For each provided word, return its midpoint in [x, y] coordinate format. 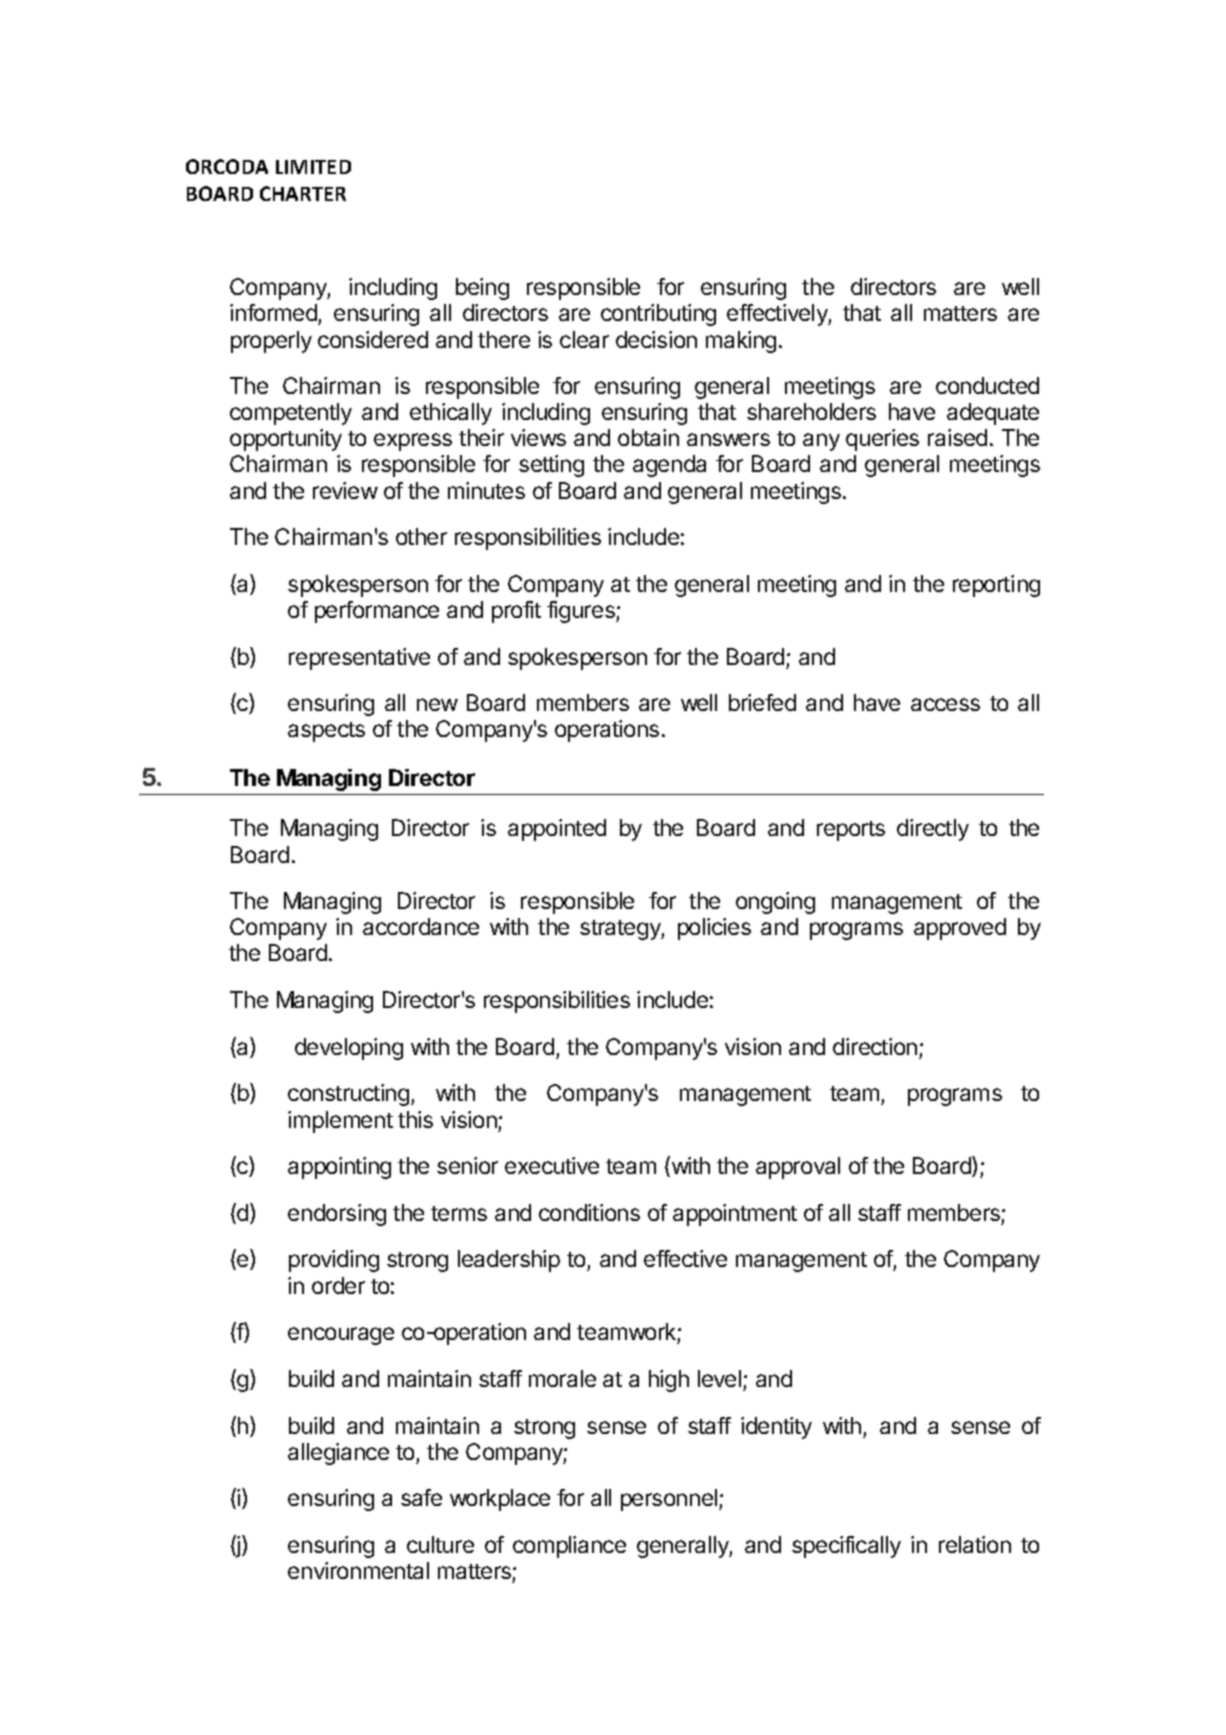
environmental [358, 1570]
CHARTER [303, 193]
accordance [421, 926]
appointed [557, 830]
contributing [658, 315]
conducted [987, 385]
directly [933, 830]
